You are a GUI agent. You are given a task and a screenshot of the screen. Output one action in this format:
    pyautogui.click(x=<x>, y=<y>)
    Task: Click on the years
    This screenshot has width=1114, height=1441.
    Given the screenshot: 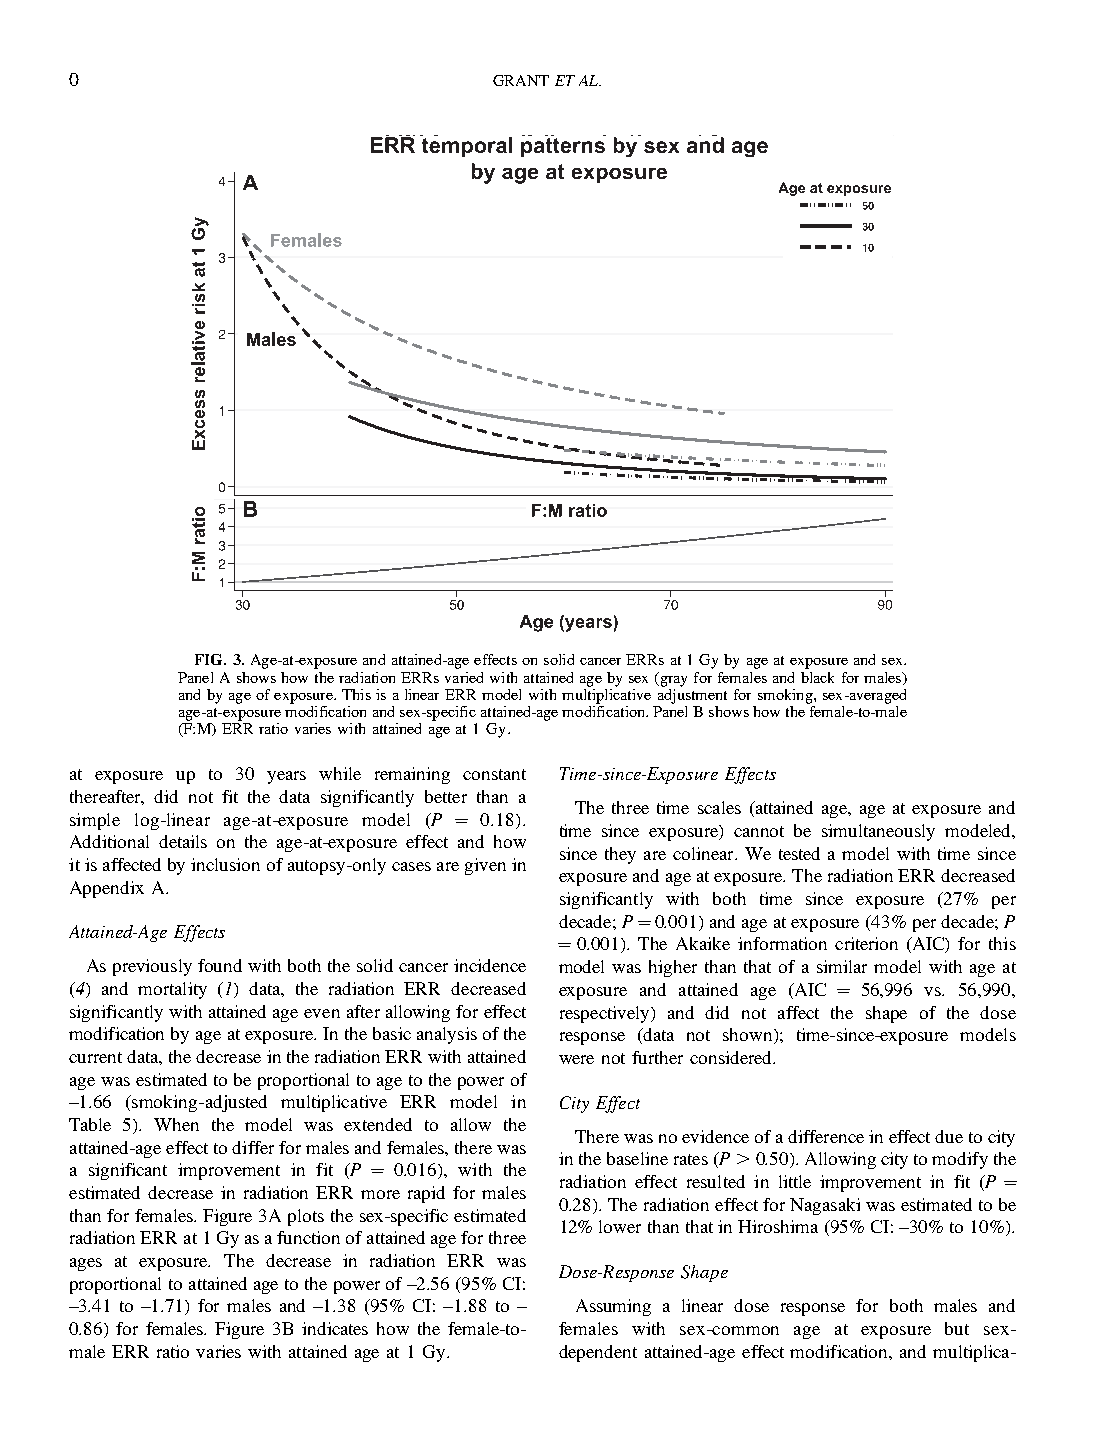 What is the action you would take?
    pyautogui.click(x=286, y=777)
